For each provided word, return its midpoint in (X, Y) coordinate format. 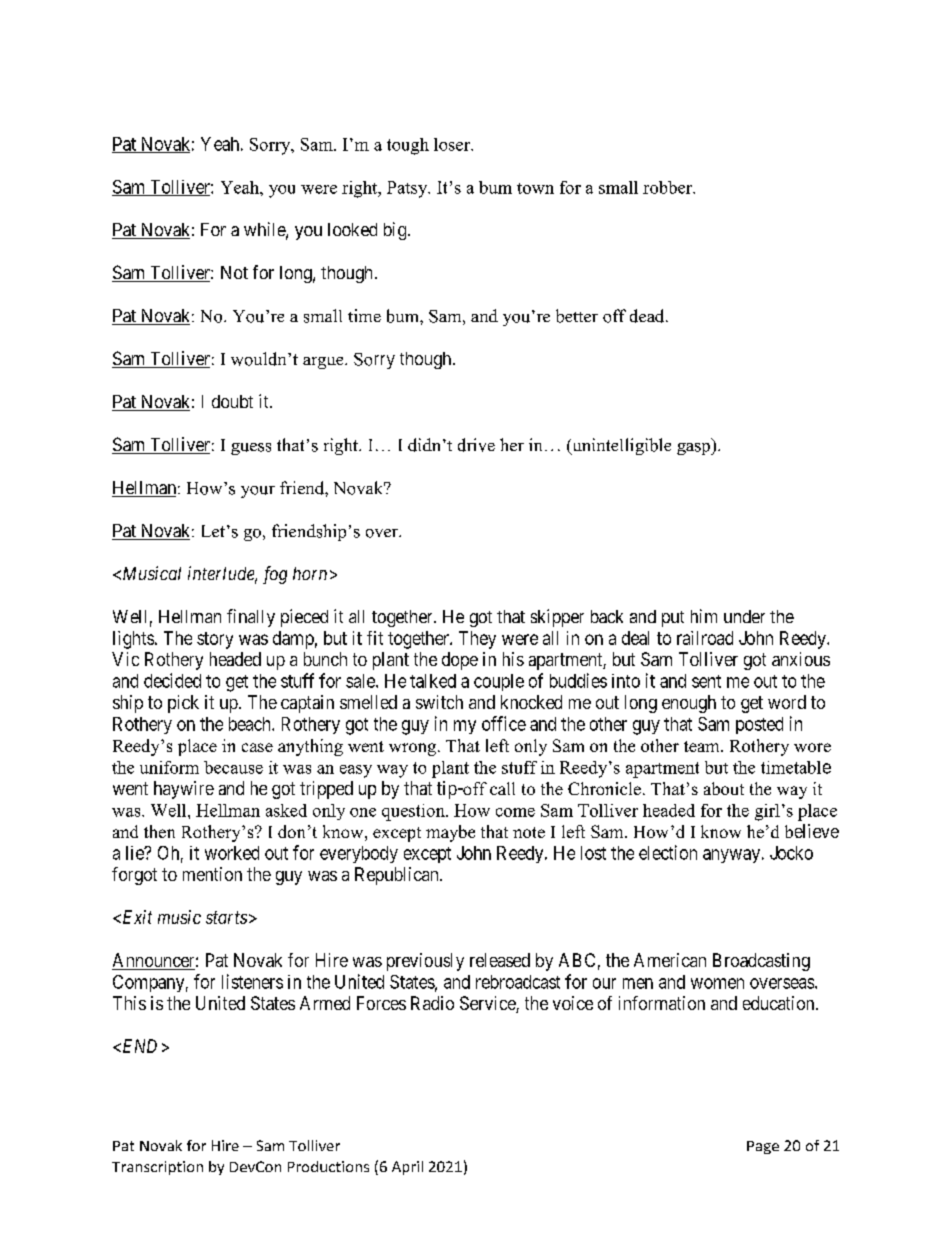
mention (212, 874)
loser (453, 144)
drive (476, 445)
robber (669, 187)
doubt (232, 401)
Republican (398, 876)
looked (352, 229)
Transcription (157, 1168)
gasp (694, 449)
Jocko (791, 853)
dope (460, 661)
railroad (705, 638)
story (215, 640)
